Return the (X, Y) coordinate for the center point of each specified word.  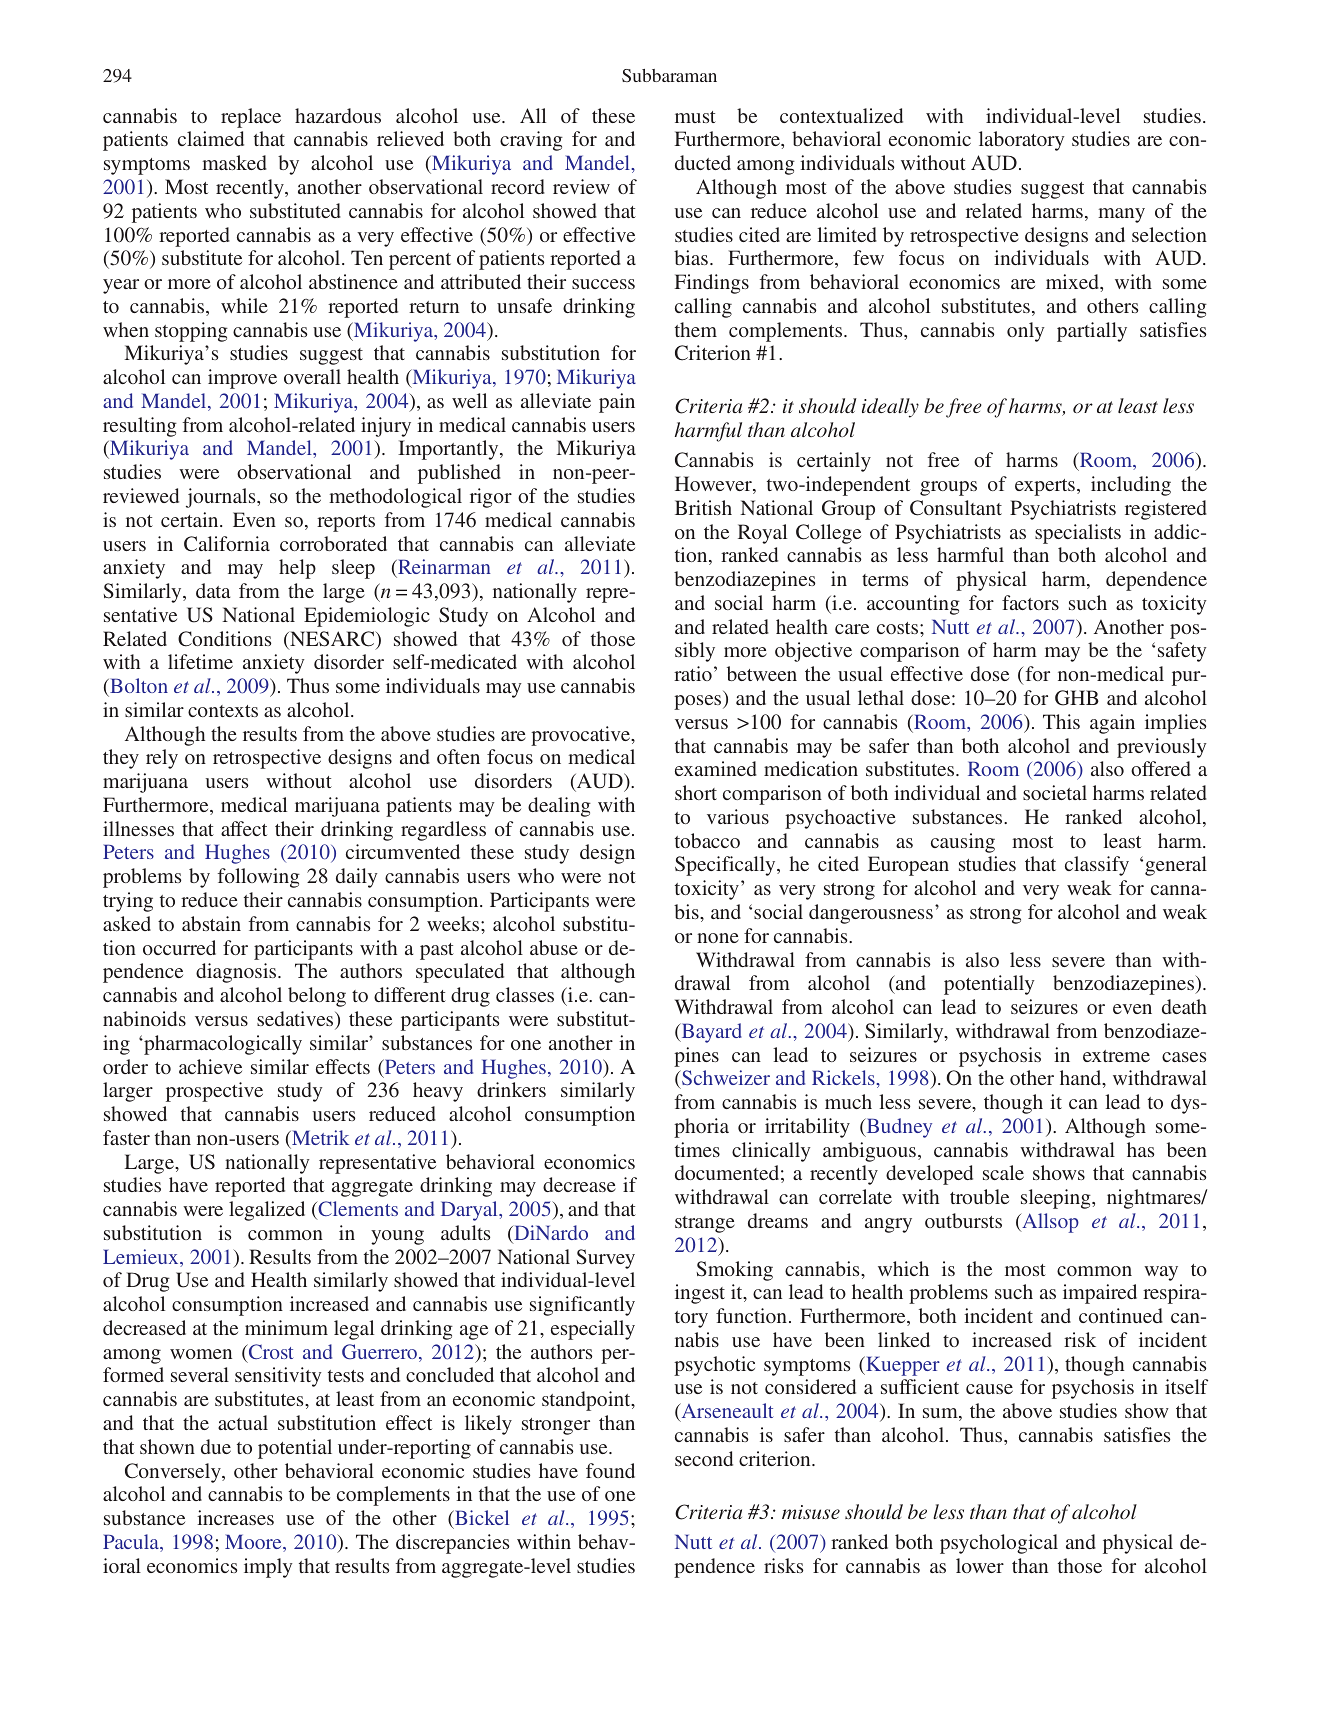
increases (235, 1517)
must (695, 117)
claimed (211, 138)
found (610, 1470)
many (1121, 215)
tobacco (707, 840)
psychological (999, 1544)
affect (244, 828)
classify (1097, 866)
